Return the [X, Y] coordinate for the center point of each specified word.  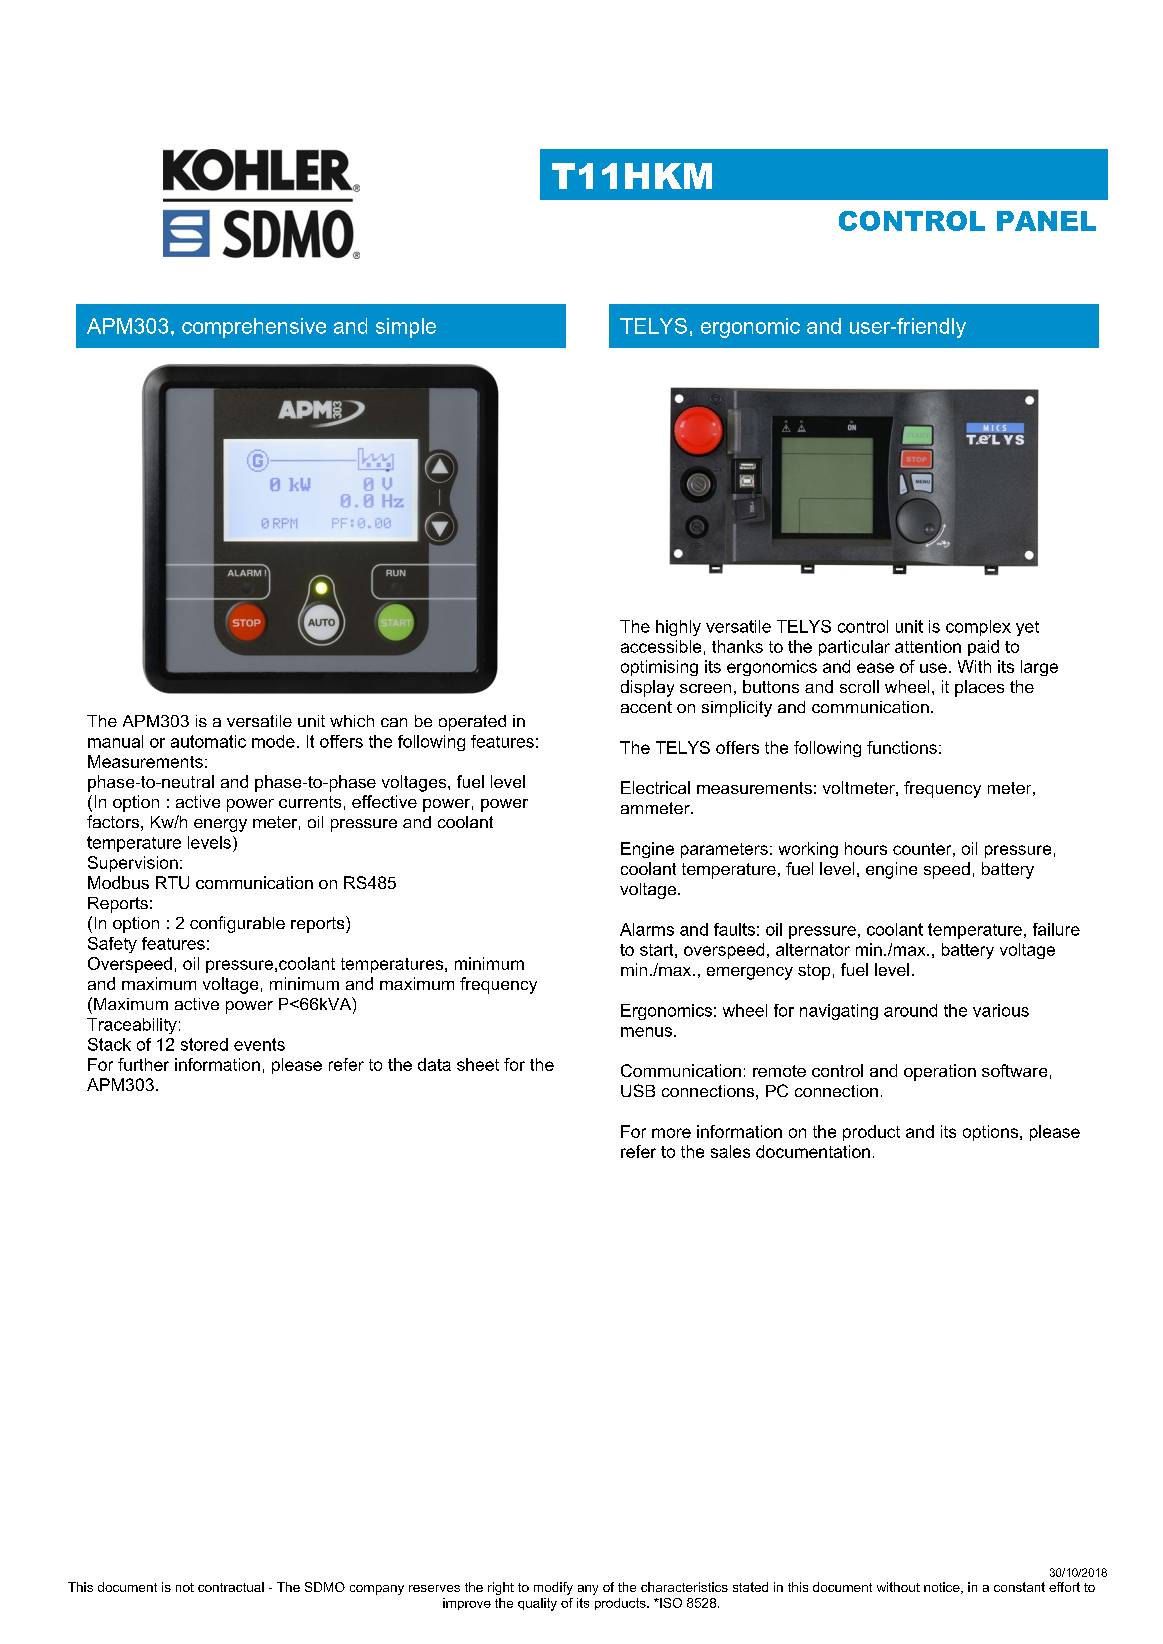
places [979, 688]
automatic [208, 741]
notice [943, 1588]
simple [406, 328]
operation [940, 1072]
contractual [231, 1587]
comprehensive [254, 328]
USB [638, 1090]
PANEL [1046, 221]
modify [553, 1588]
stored [204, 1044]
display [647, 688]
